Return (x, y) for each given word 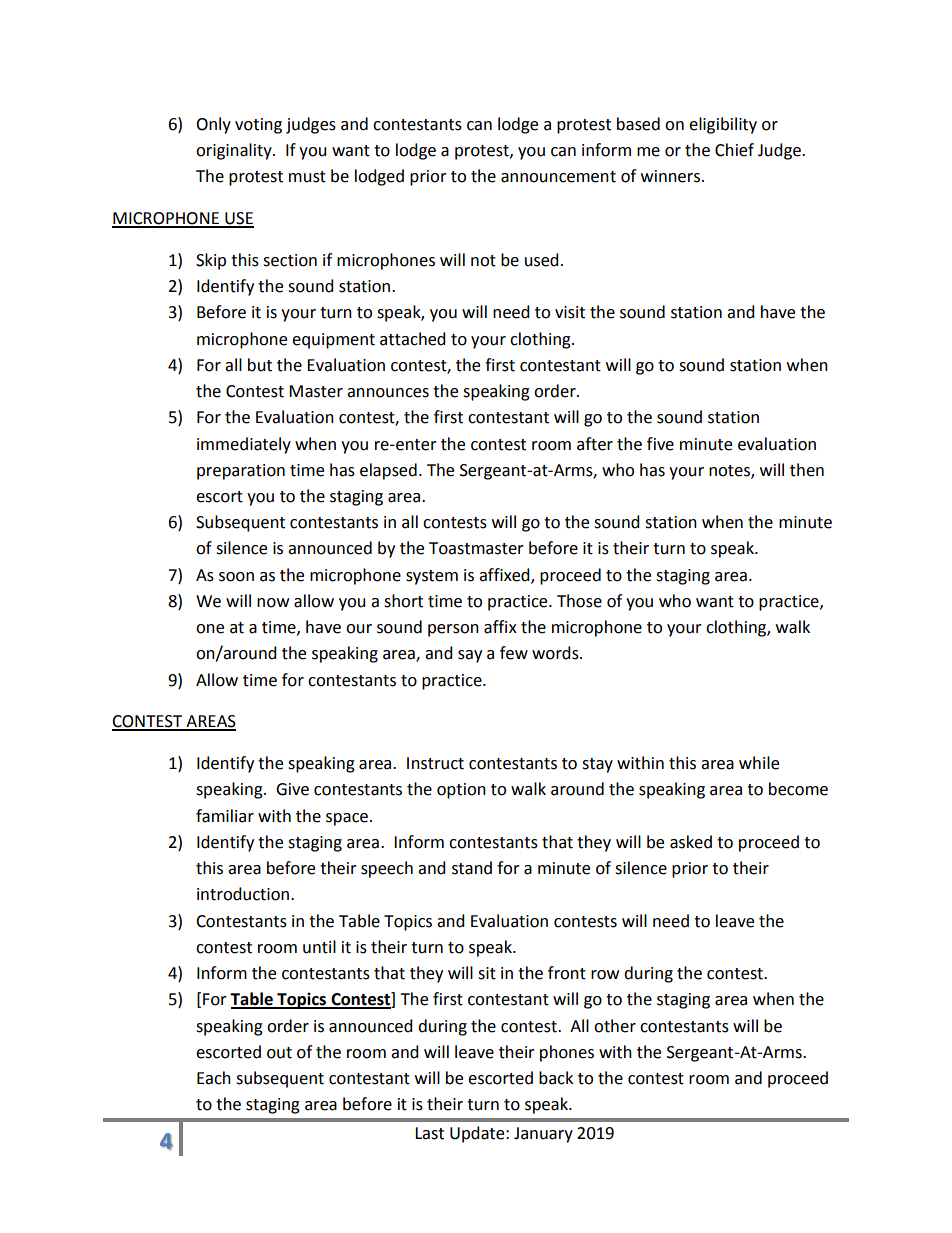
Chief (734, 150)
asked (691, 842)
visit (570, 312)
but (260, 365)
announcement (558, 177)
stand (472, 868)
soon (236, 577)
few (514, 653)
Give (292, 789)
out (279, 1053)
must (307, 177)
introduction (244, 894)
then (807, 470)
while (759, 763)
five (660, 444)
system (432, 577)
